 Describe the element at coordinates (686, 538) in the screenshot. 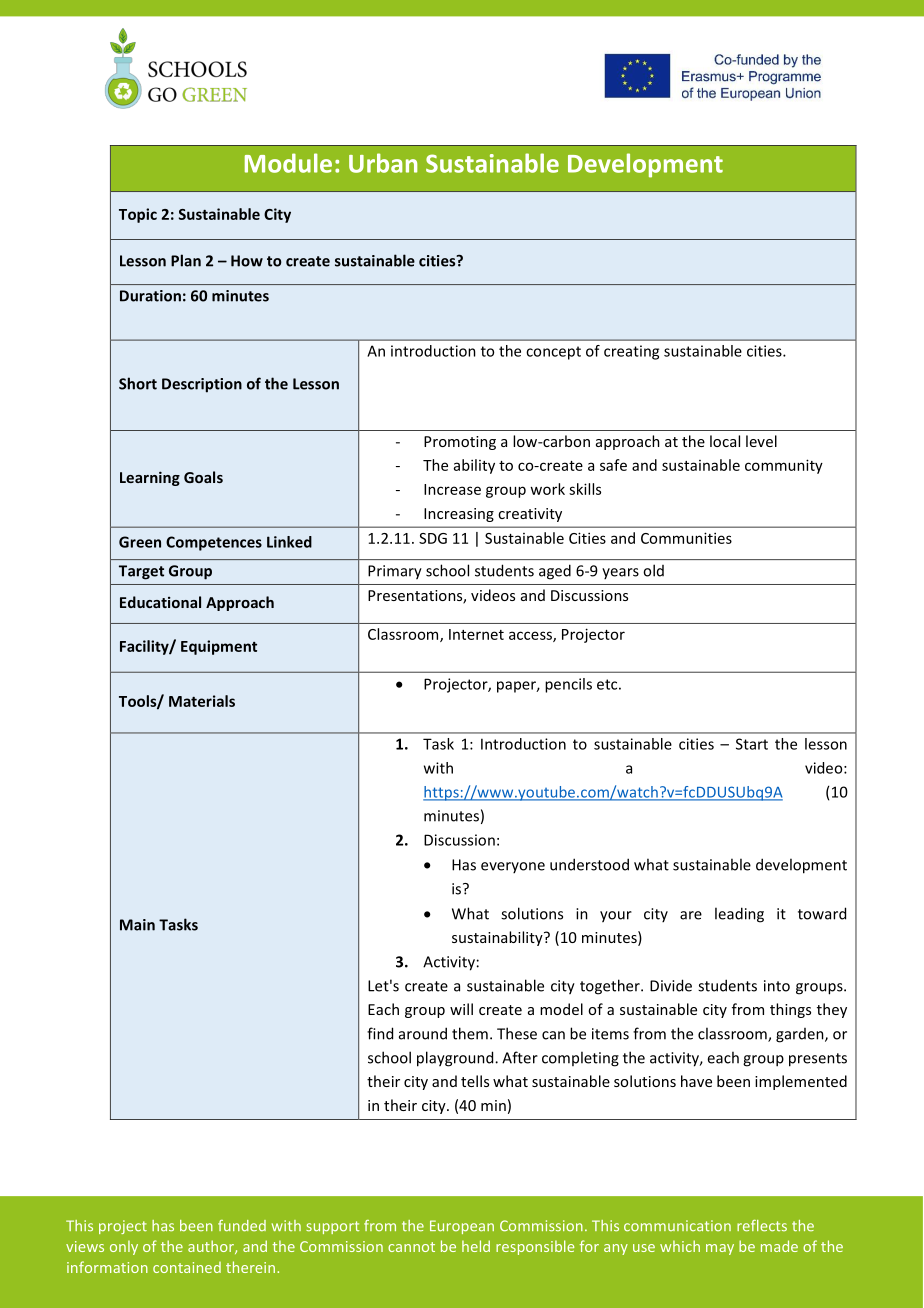

I see `Communities` at that location.
